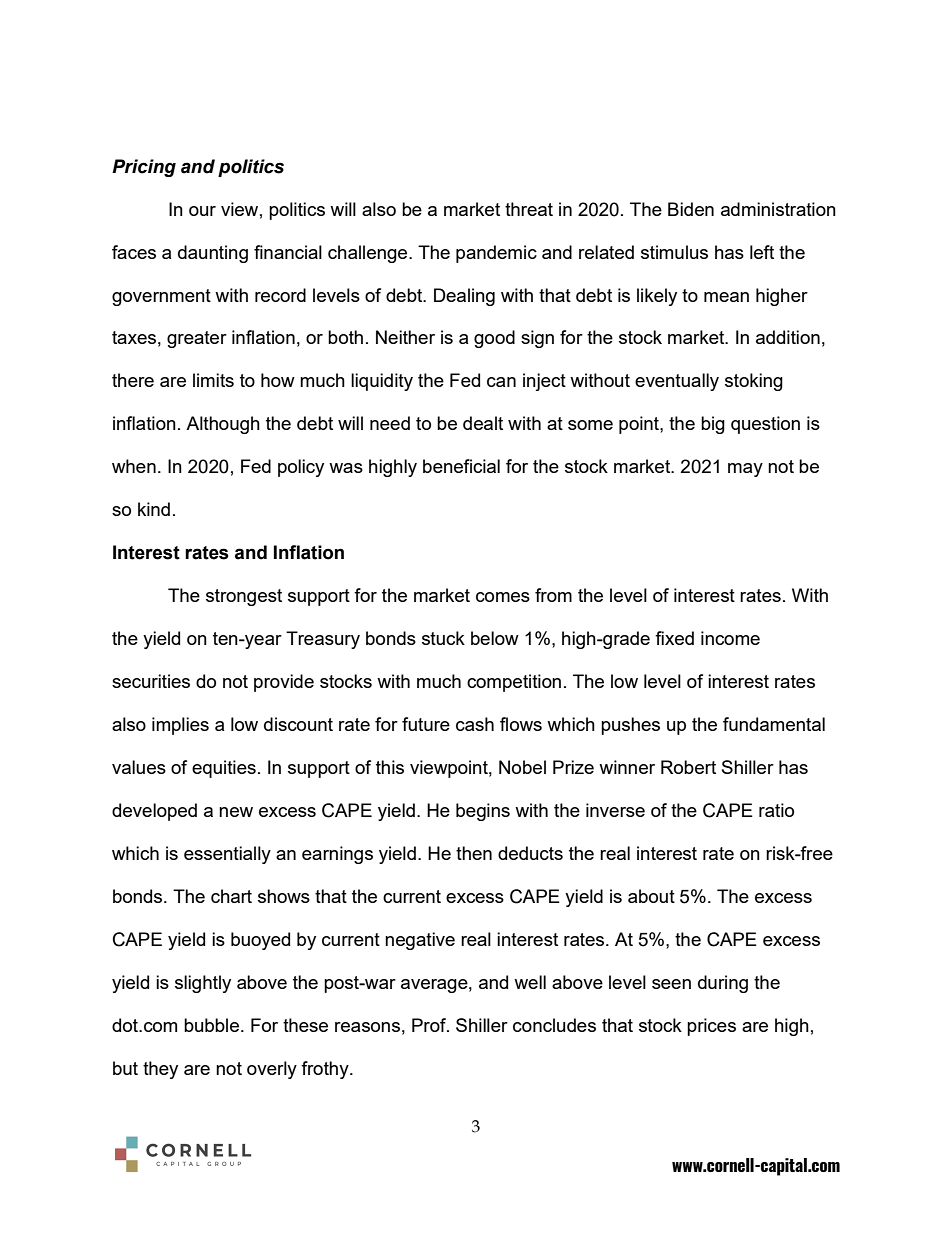 This screenshot has height=1233, width=952. Describe the element at coordinates (688, 767) in the screenshot. I see `Robert` at that location.
